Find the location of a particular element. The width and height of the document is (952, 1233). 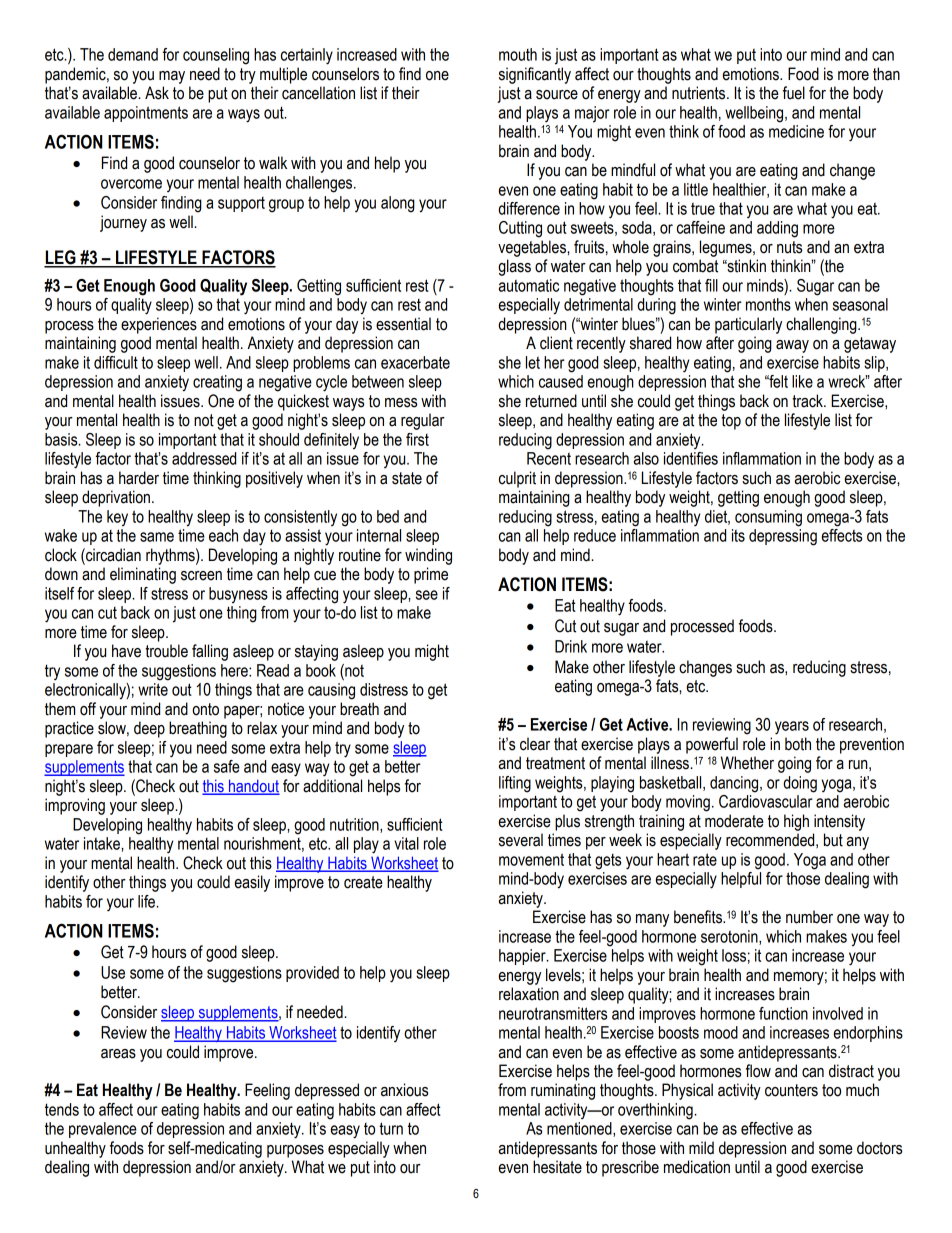

easily is located at coordinates (252, 883).
